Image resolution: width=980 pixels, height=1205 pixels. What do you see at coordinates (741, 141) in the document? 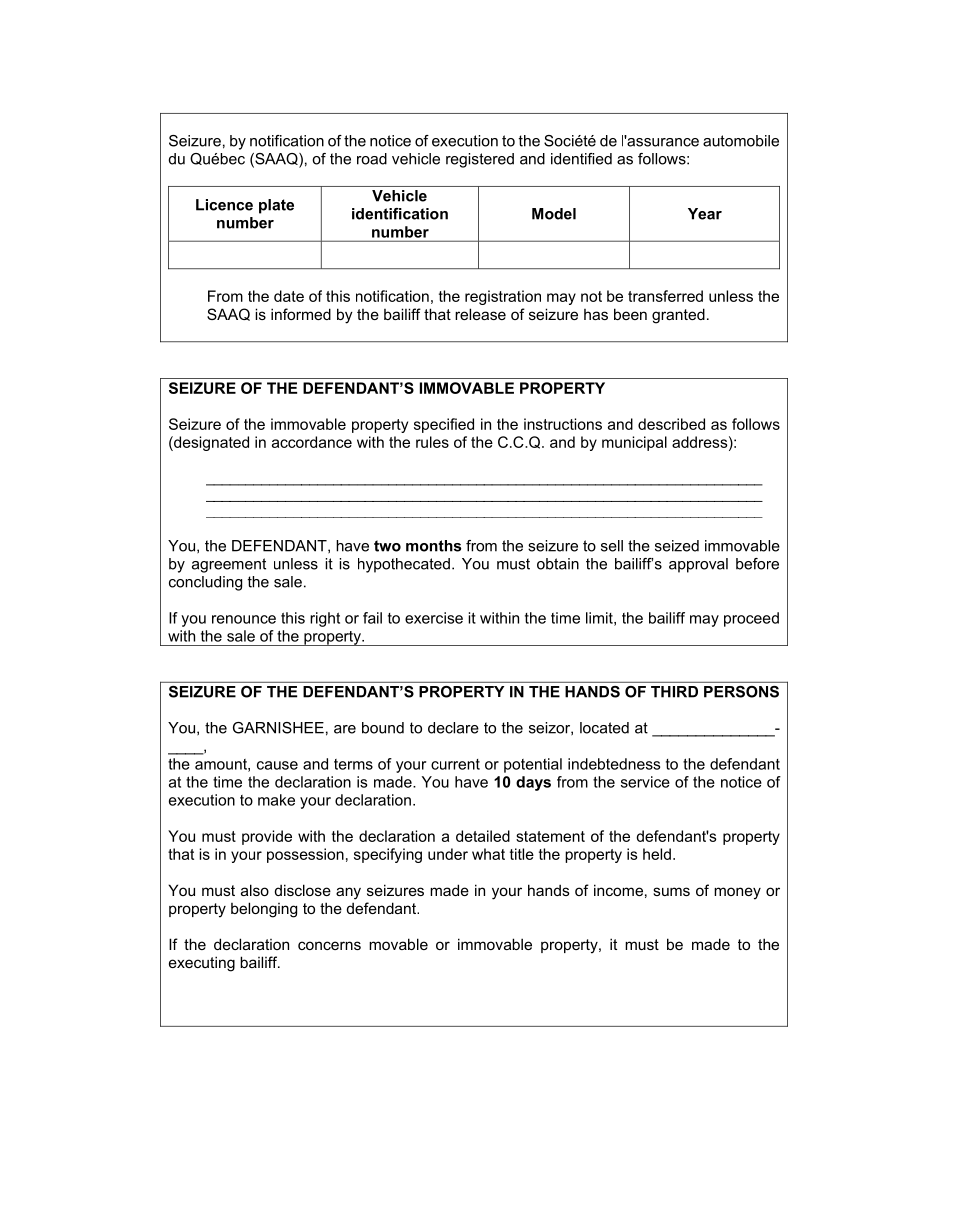
I see `automobile` at bounding box center [741, 141].
